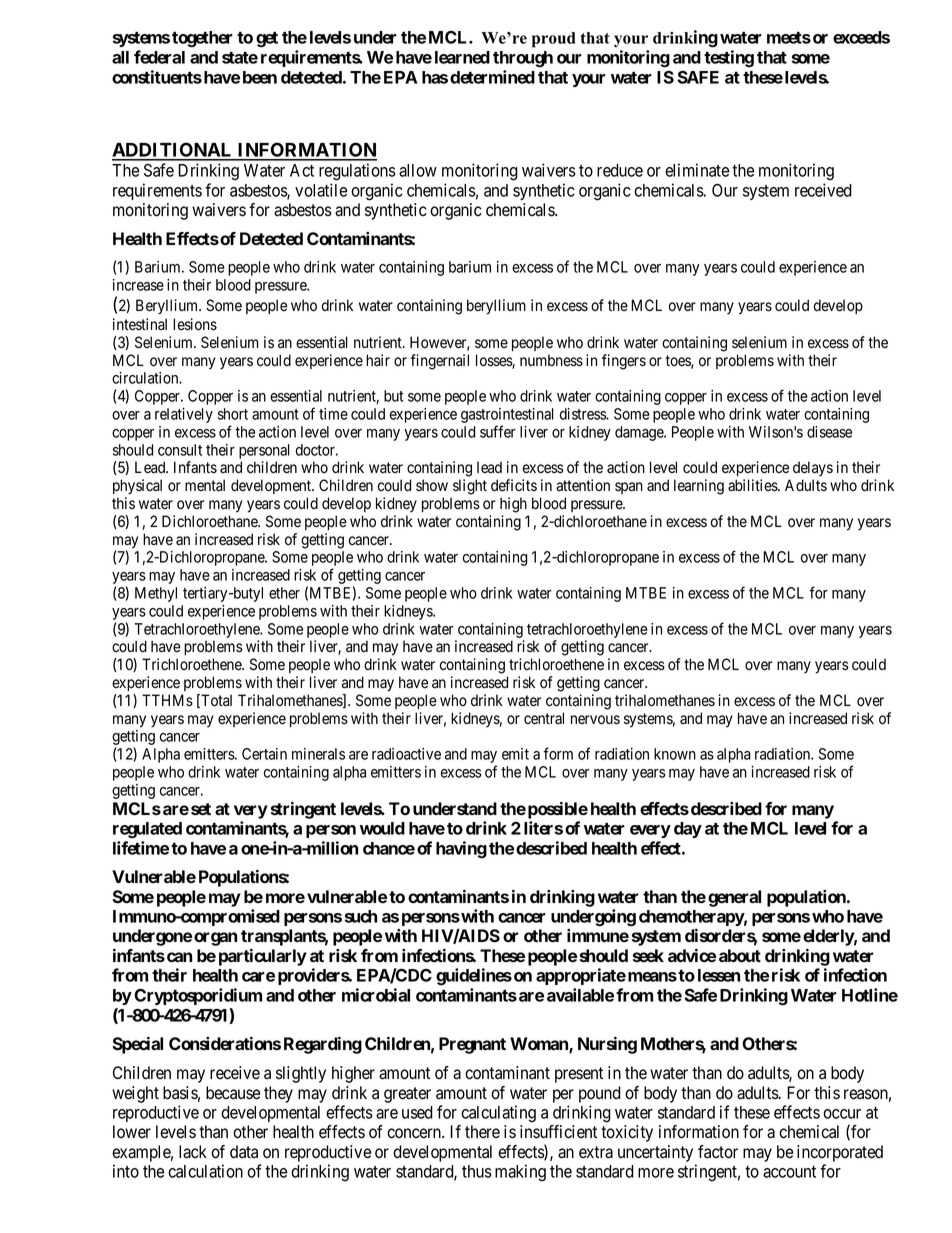 This screenshot has width=952, height=1233. I want to click on central, so click(544, 718).
